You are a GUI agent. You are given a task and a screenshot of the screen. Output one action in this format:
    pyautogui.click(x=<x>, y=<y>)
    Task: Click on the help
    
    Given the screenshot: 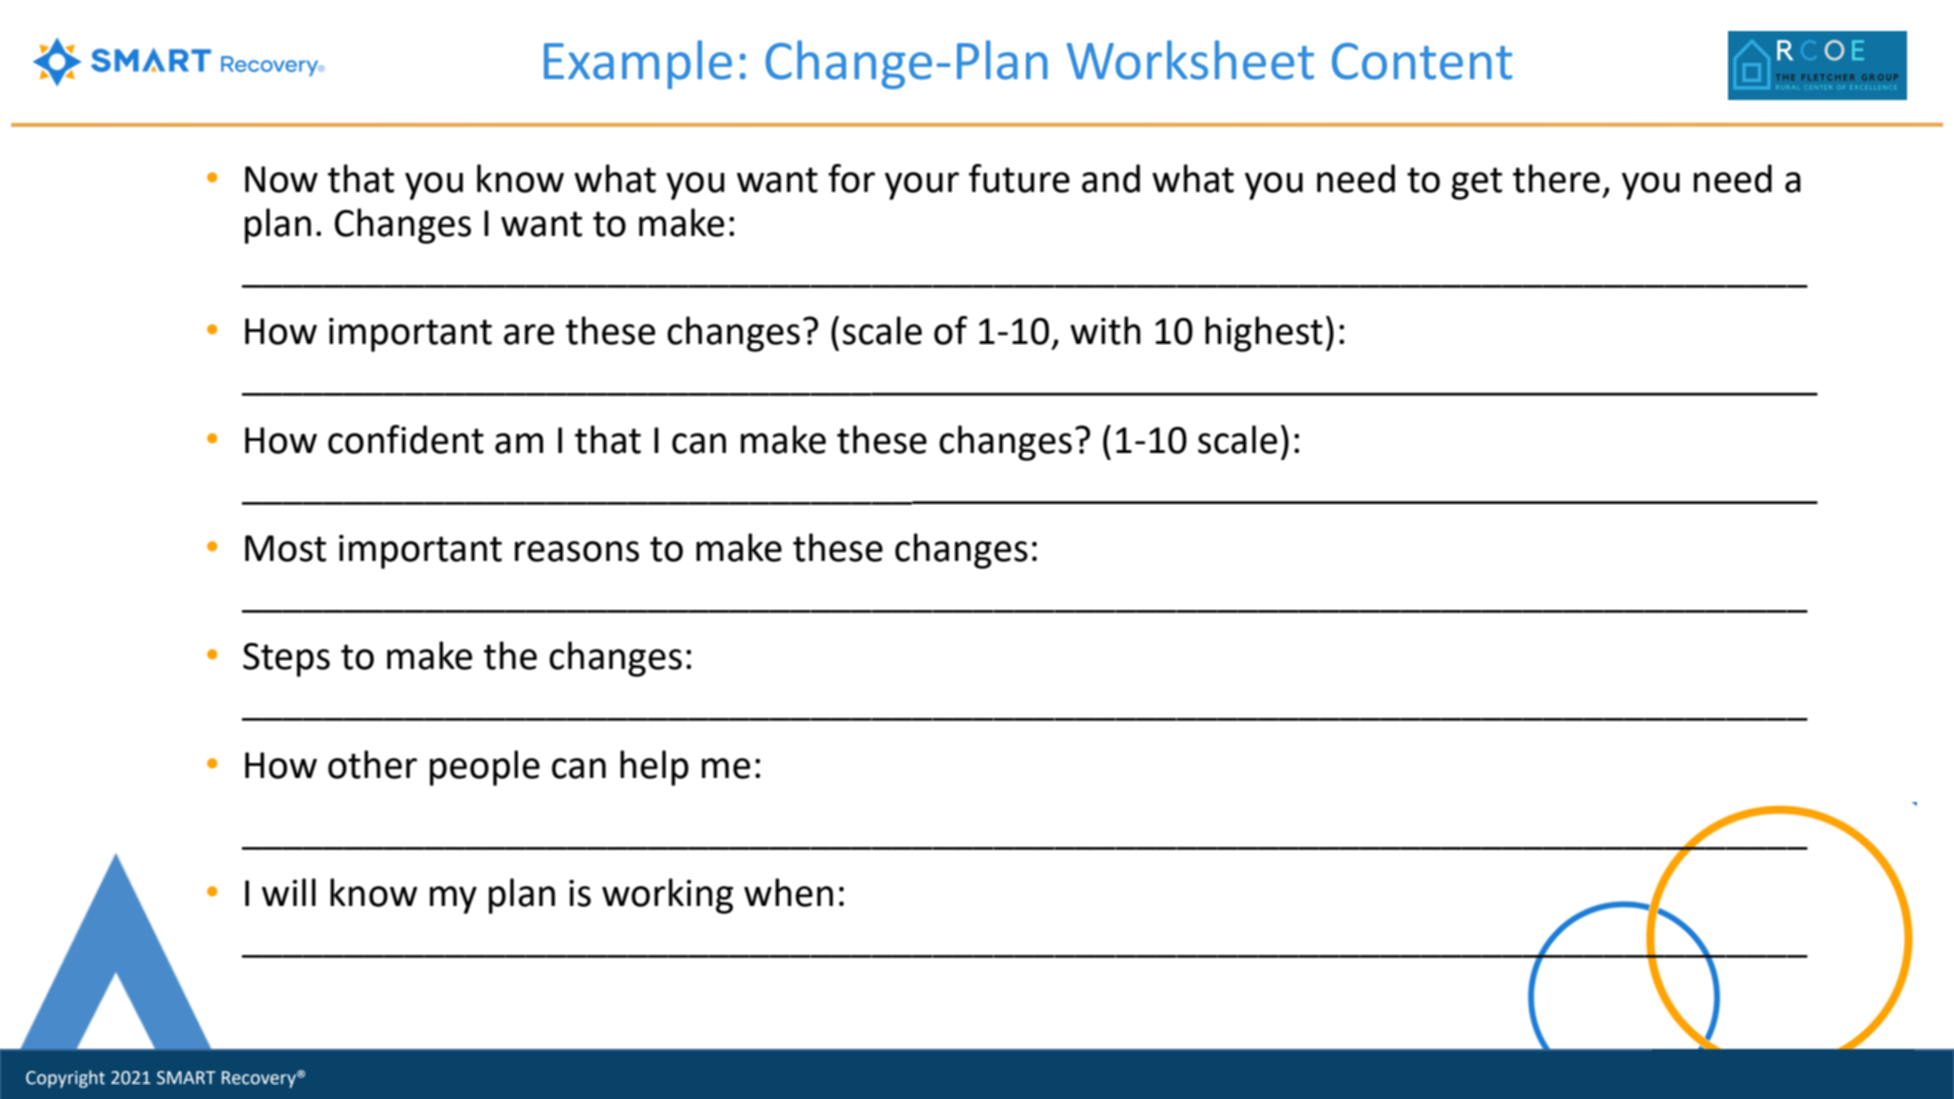 What is the action you would take?
    pyautogui.click(x=654, y=768)
